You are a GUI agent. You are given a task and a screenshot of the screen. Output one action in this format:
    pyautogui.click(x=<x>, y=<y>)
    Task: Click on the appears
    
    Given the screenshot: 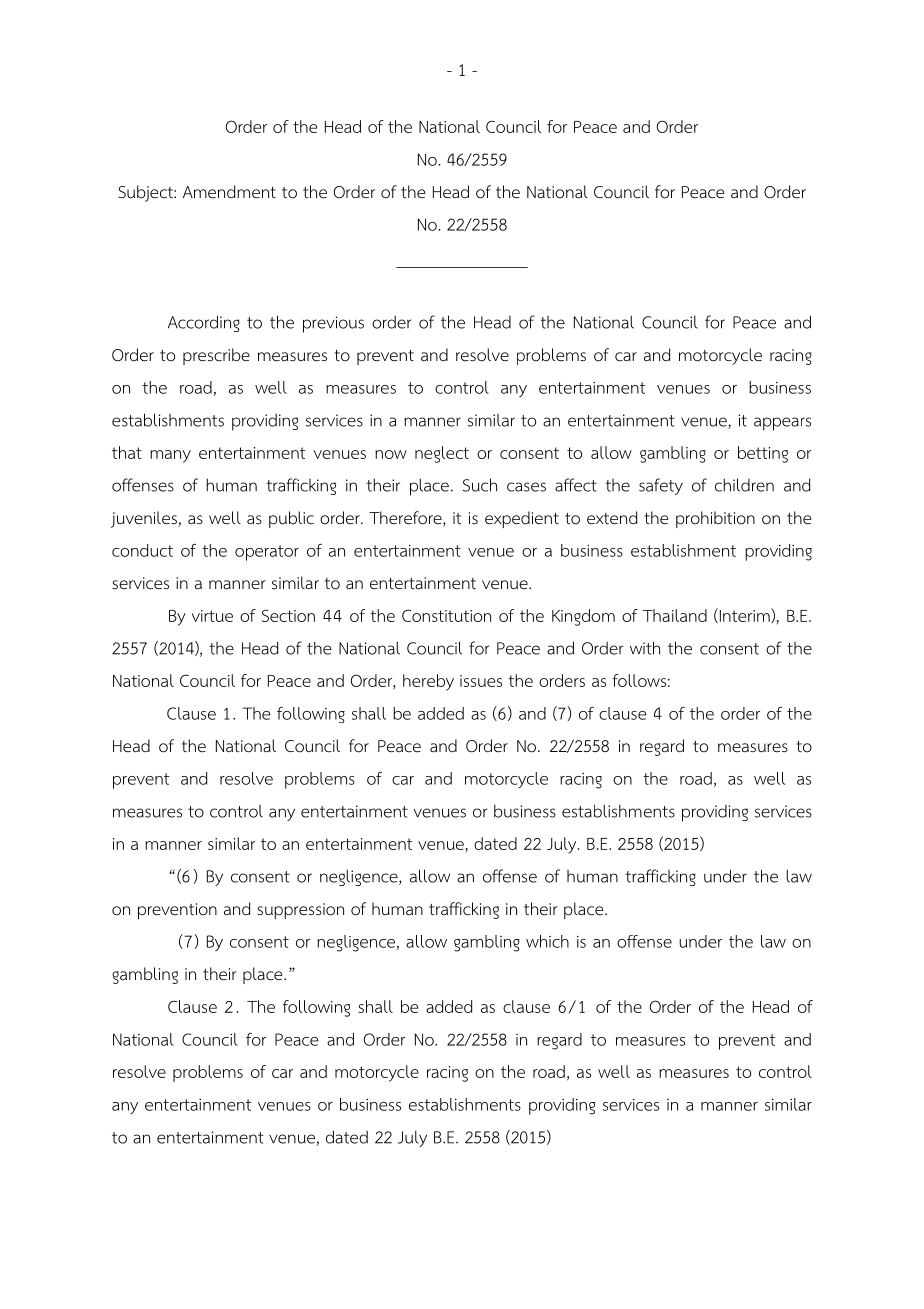 What is the action you would take?
    pyautogui.click(x=782, y=424)
